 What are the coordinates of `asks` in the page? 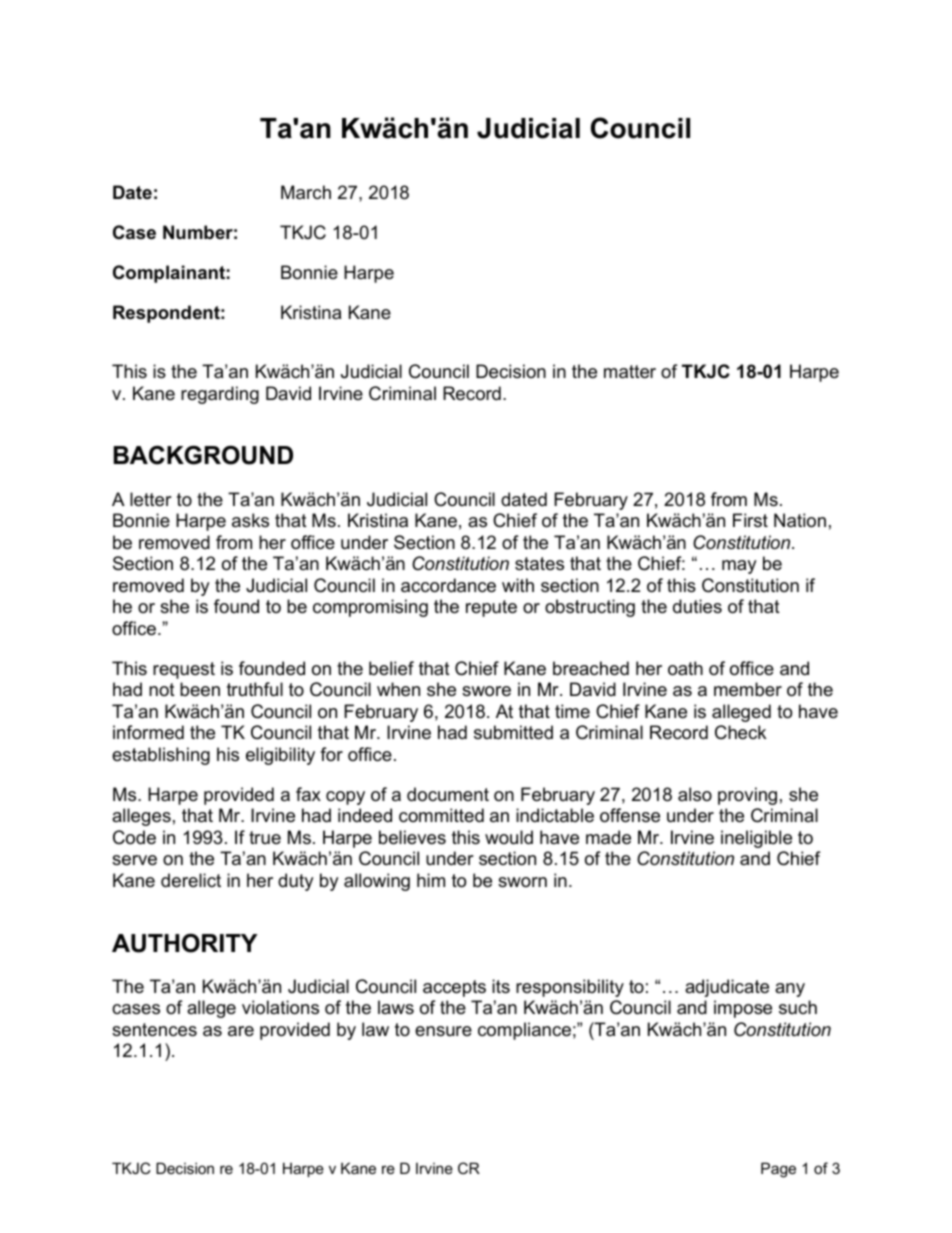 It's located at (250, 520).
